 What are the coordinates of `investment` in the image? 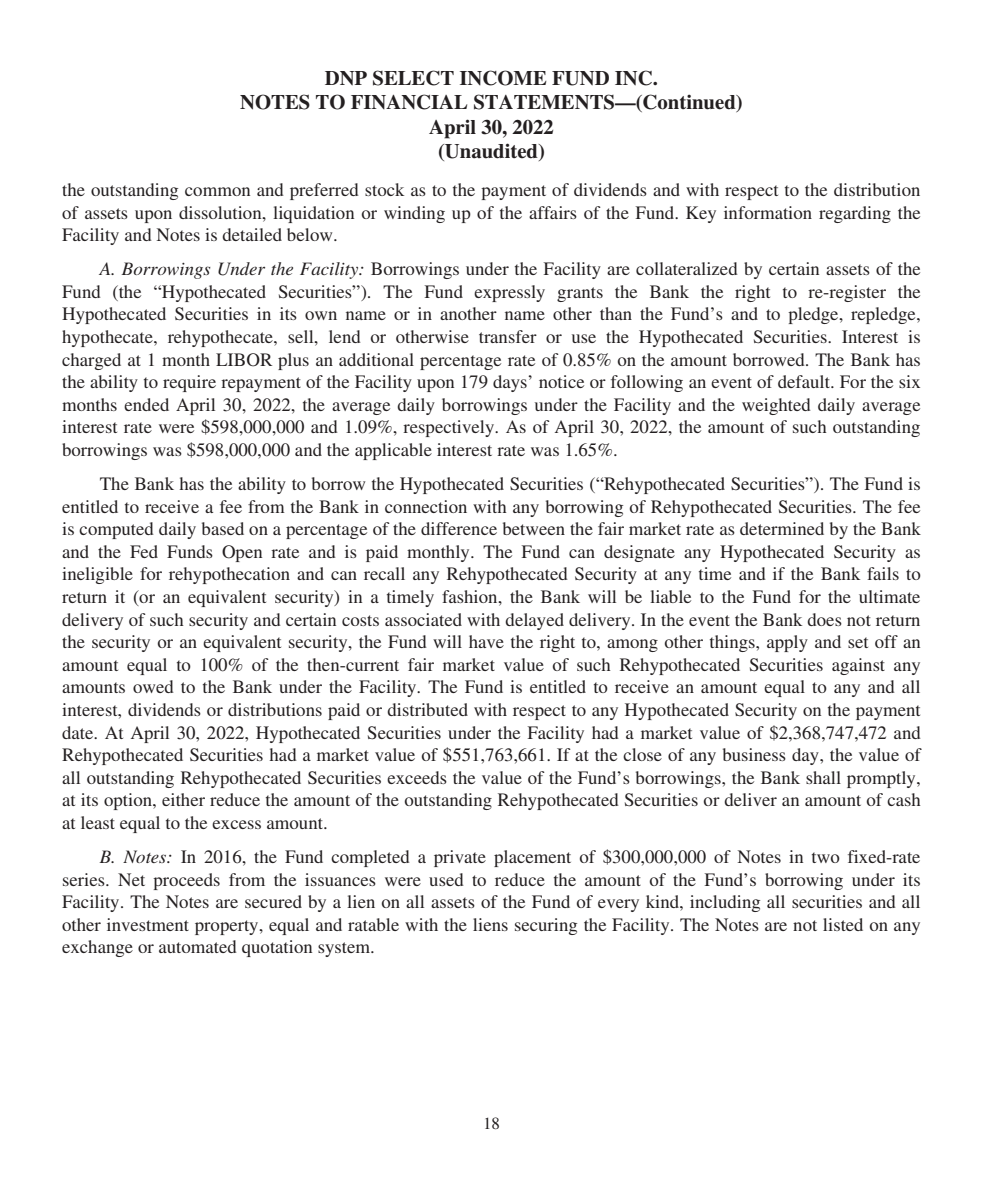 It's located at (148, 924).
